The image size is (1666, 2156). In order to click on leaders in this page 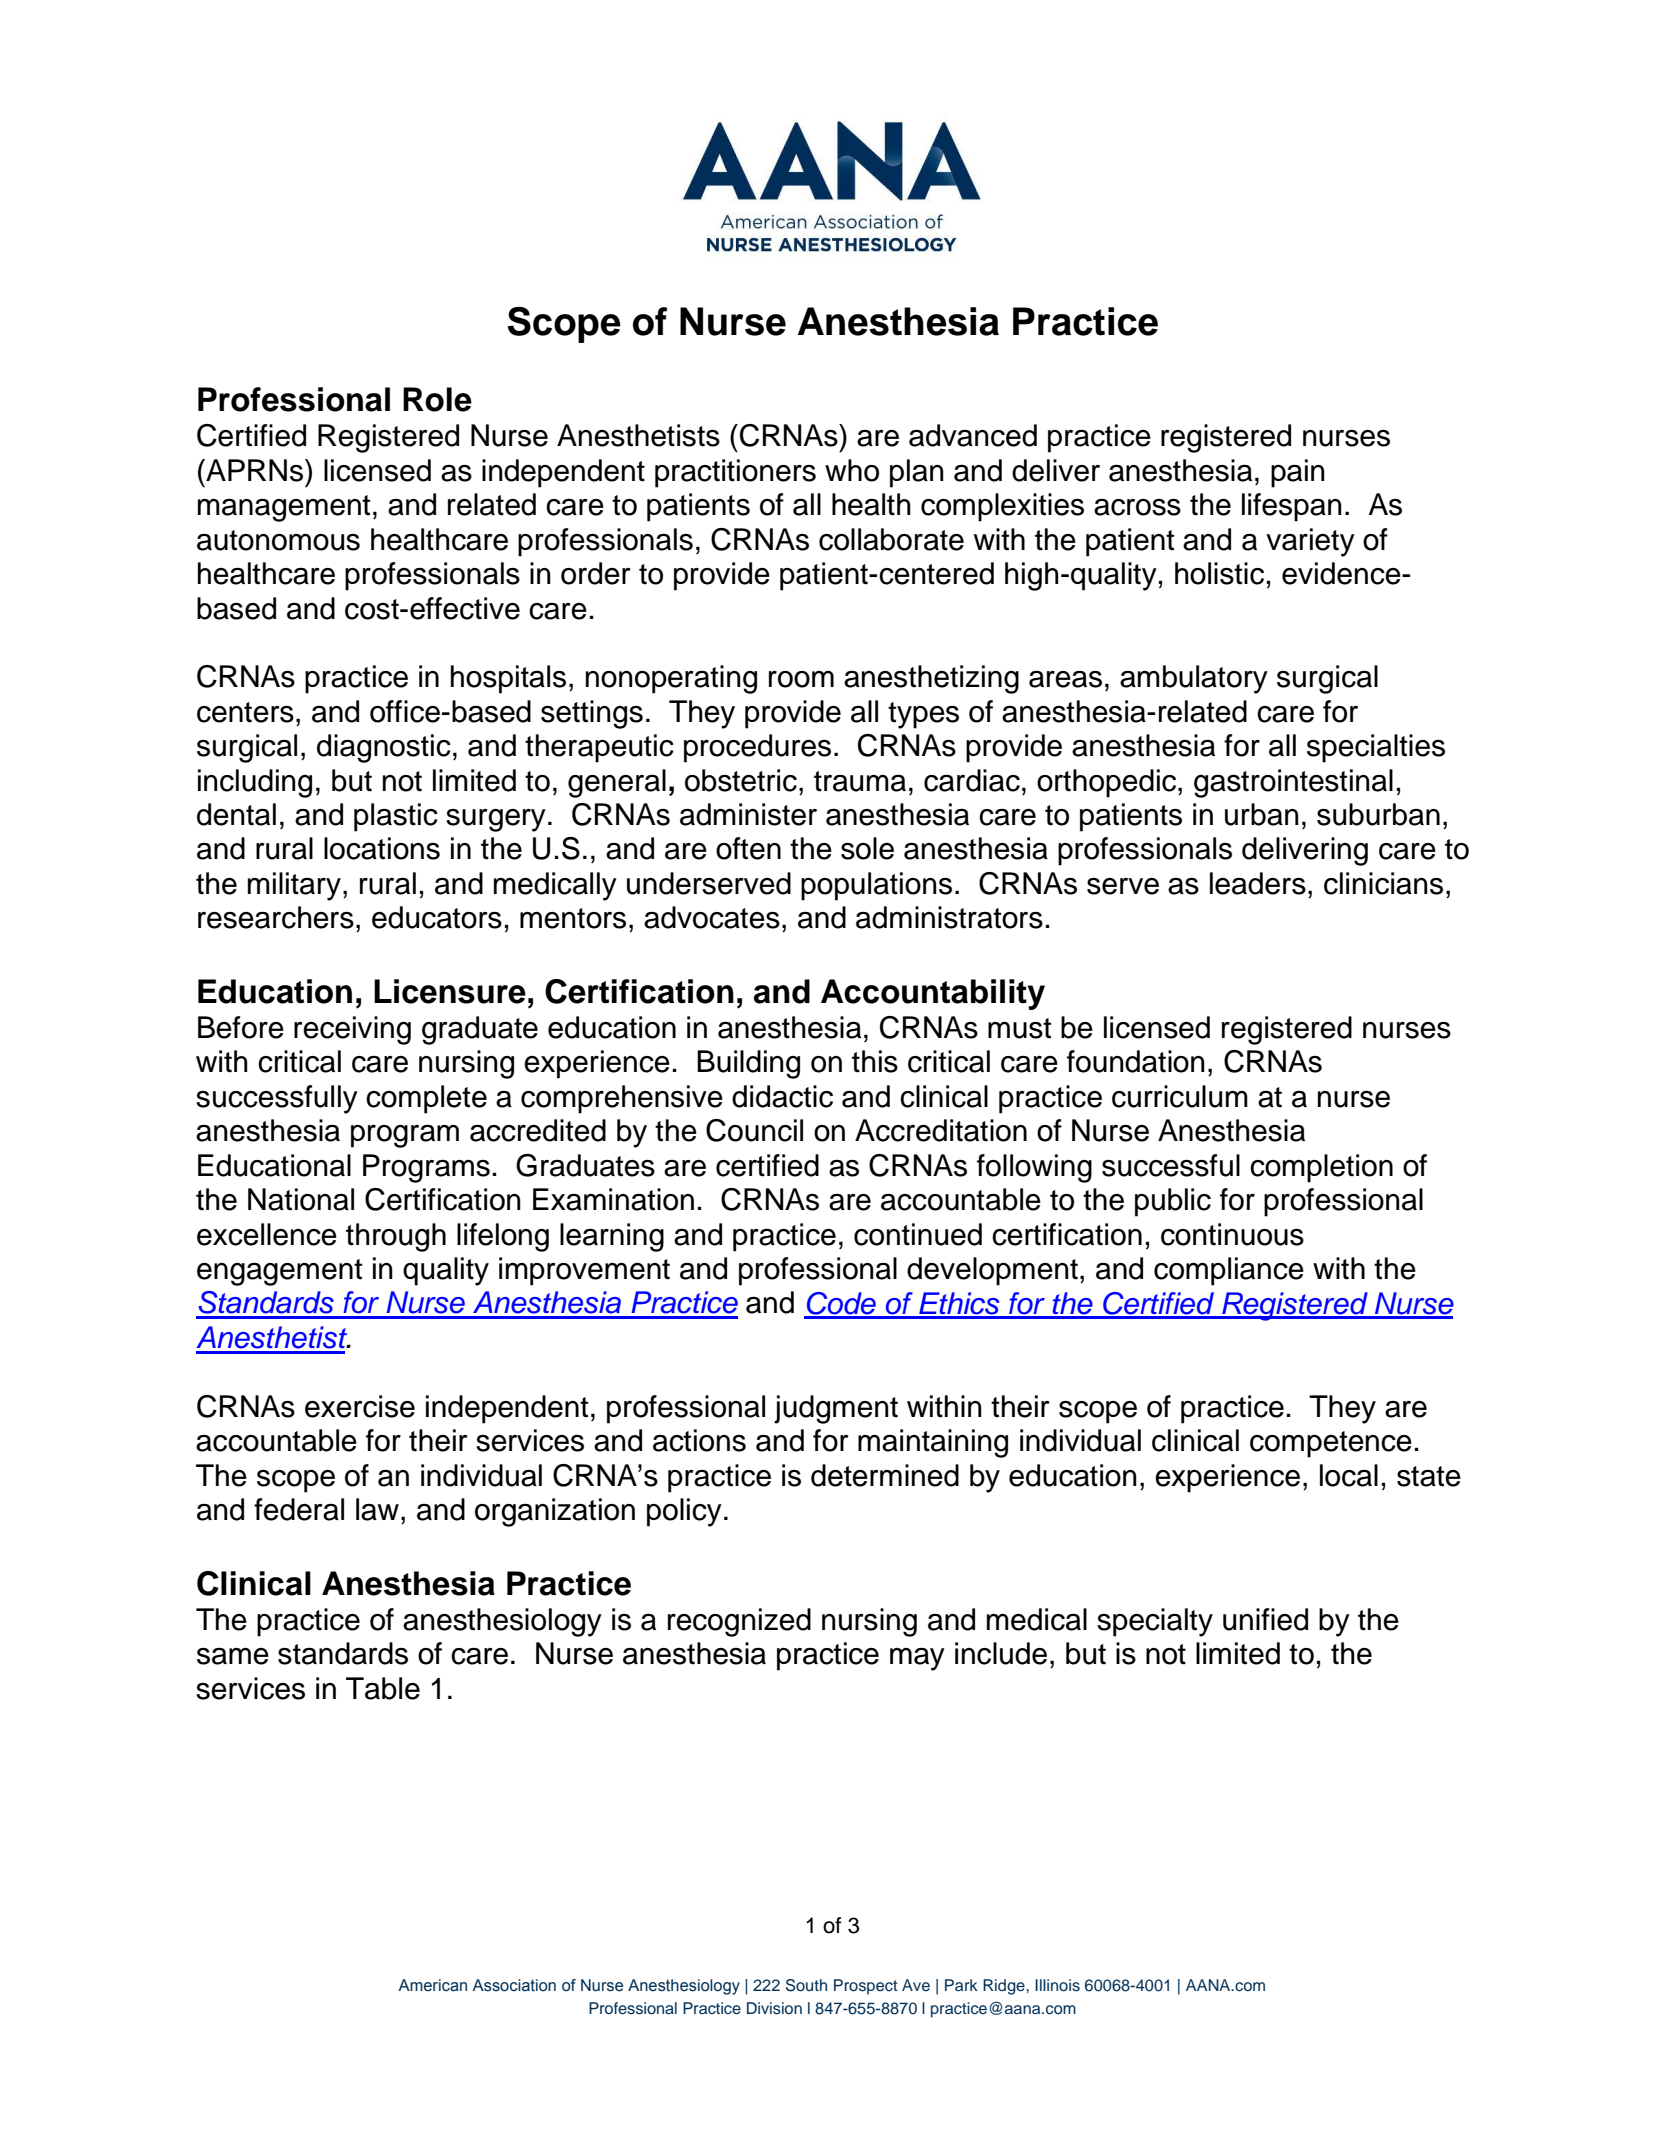, I will do `click(1258, 883)`.
